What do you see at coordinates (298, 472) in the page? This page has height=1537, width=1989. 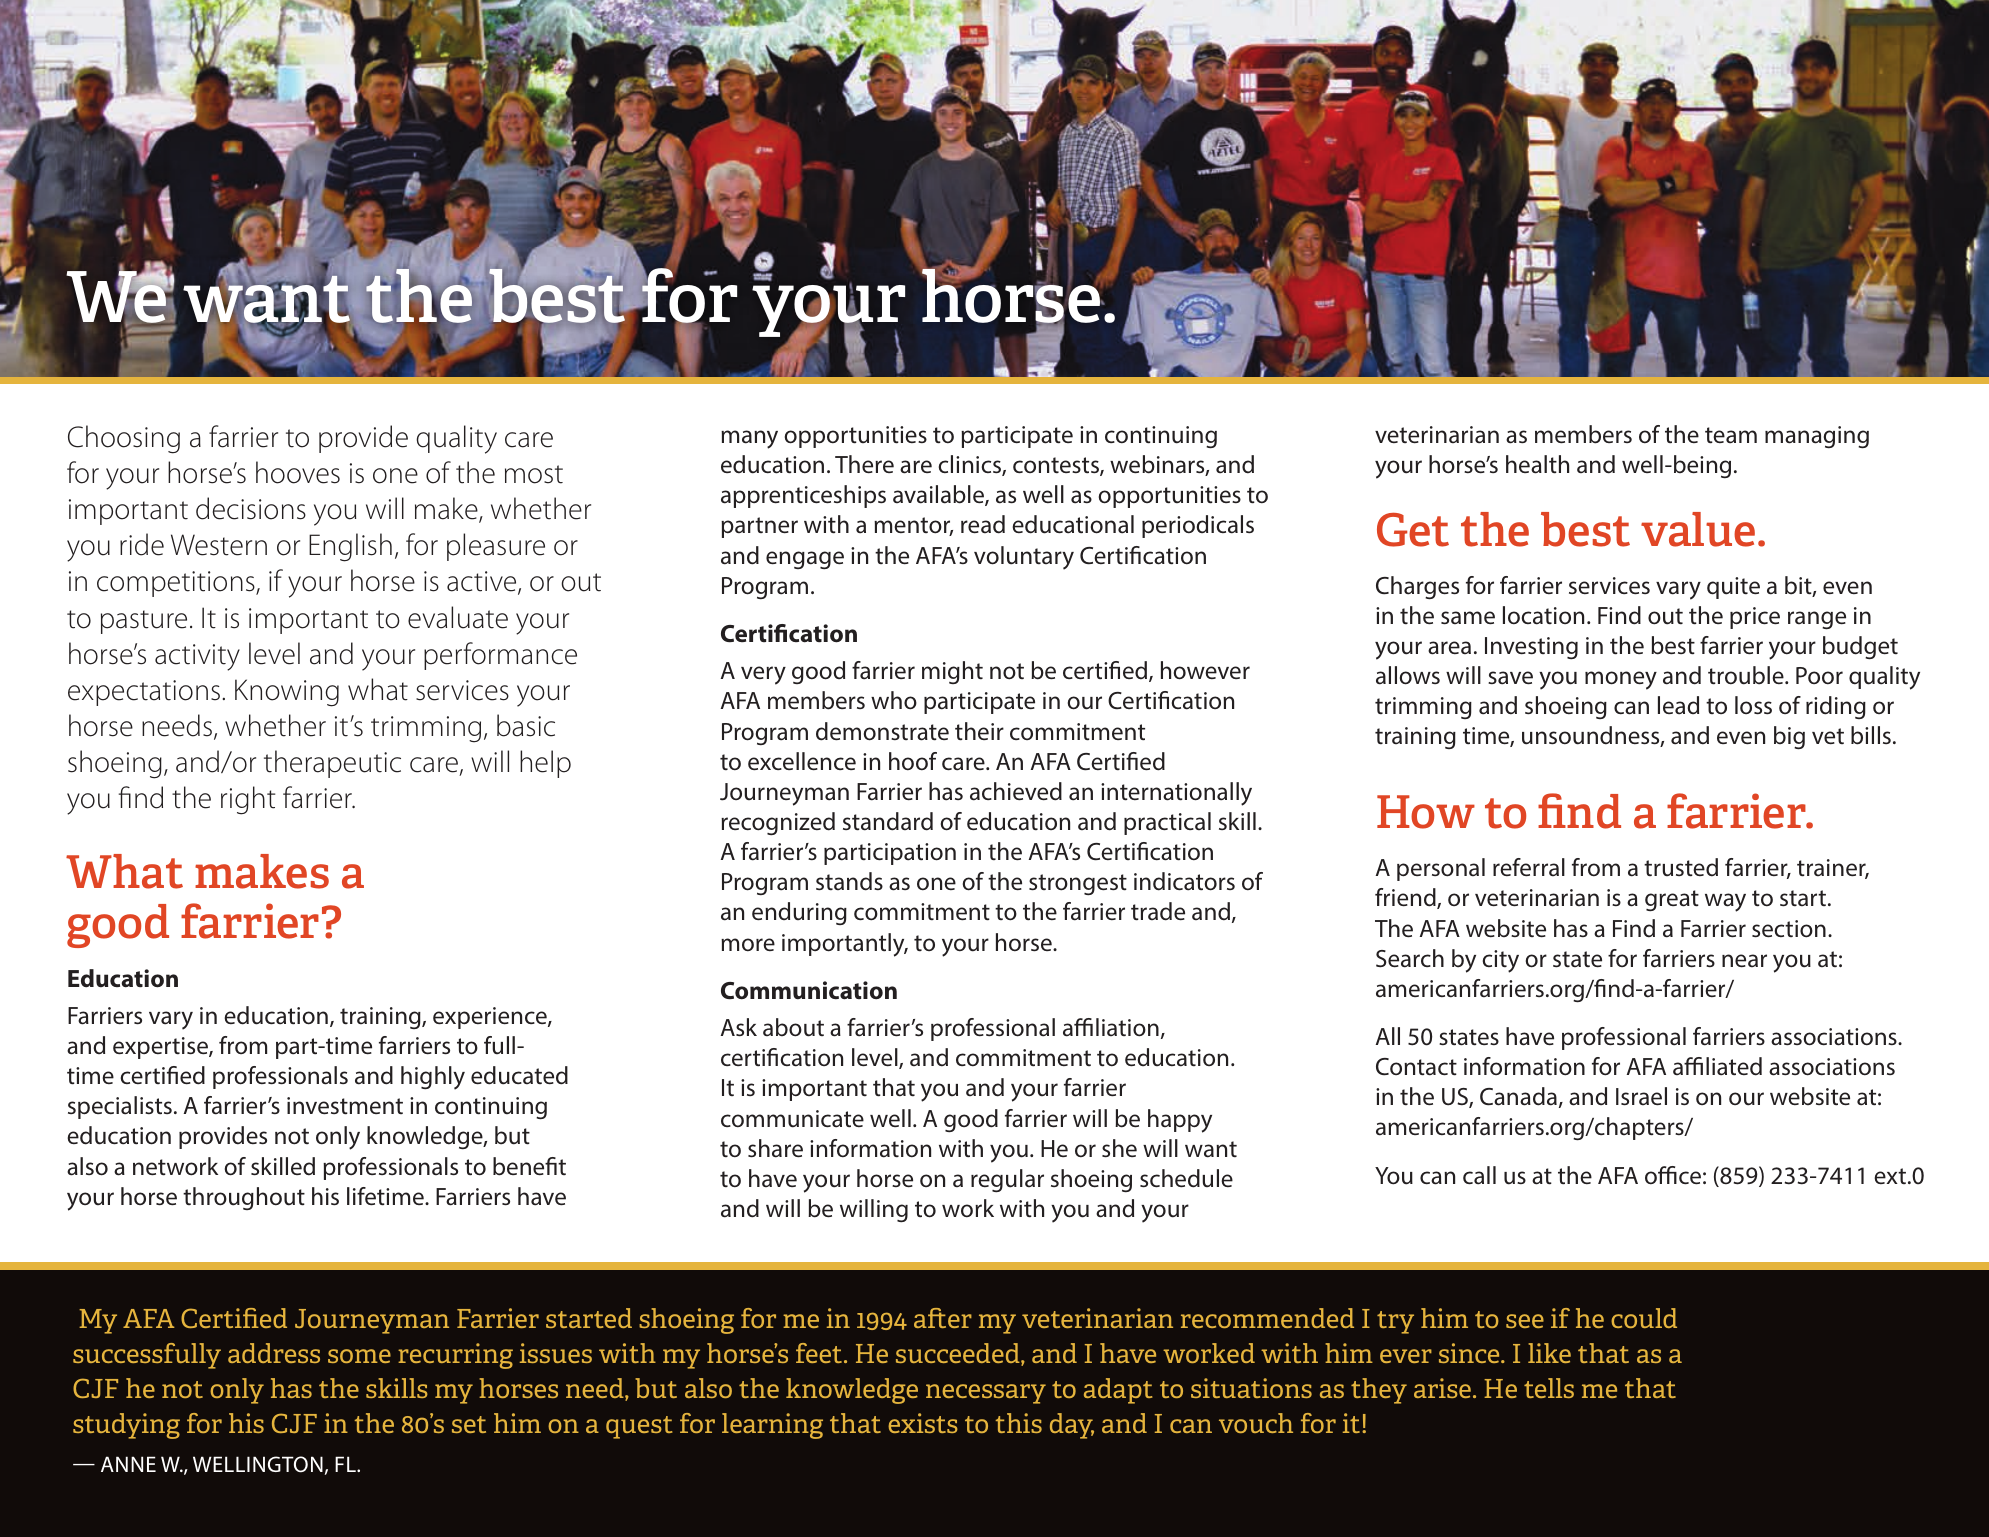 I see `hooves` at bounding box center [298, 472].
